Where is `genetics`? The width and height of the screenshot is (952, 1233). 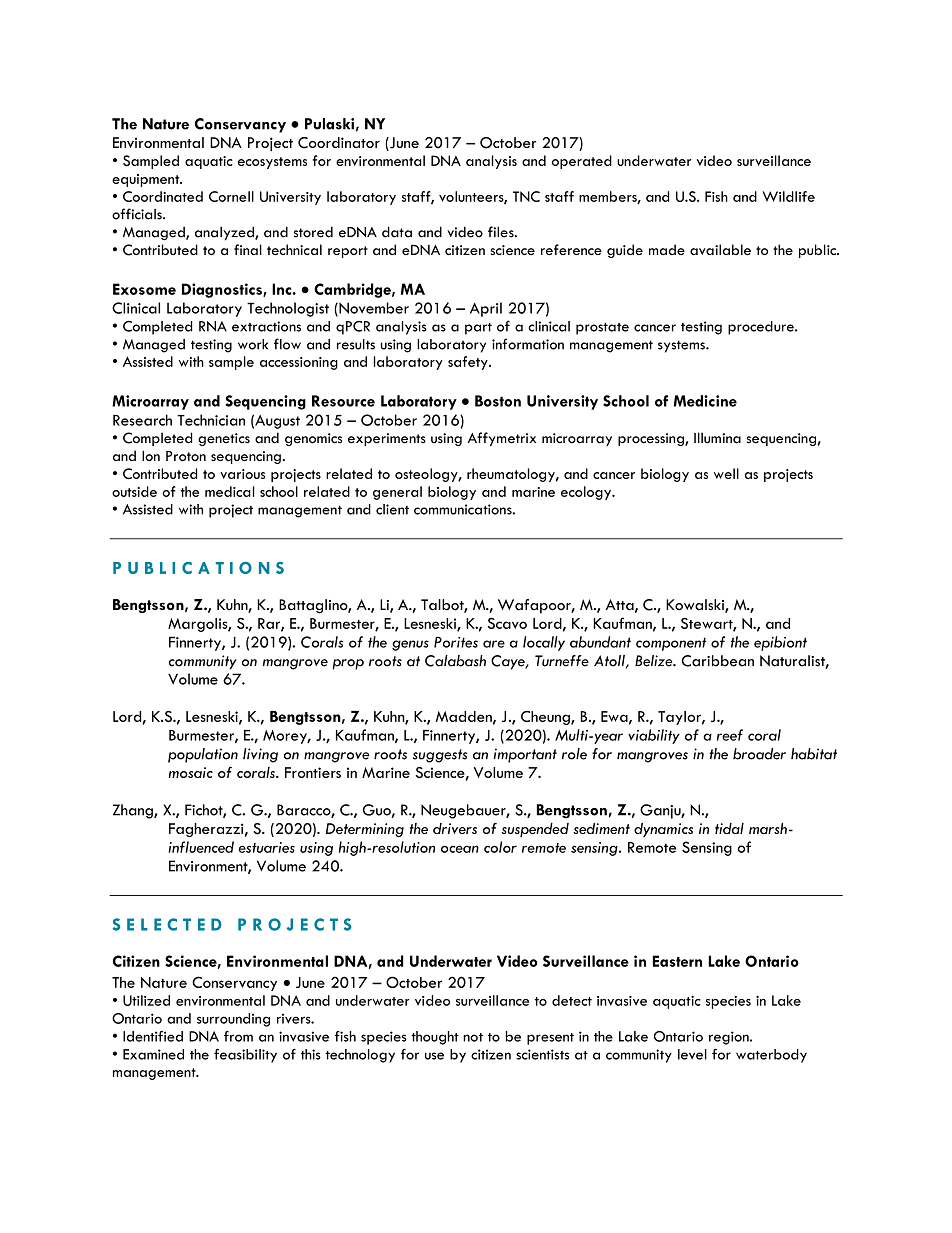 genetics is located at coordinates (224, 439).
